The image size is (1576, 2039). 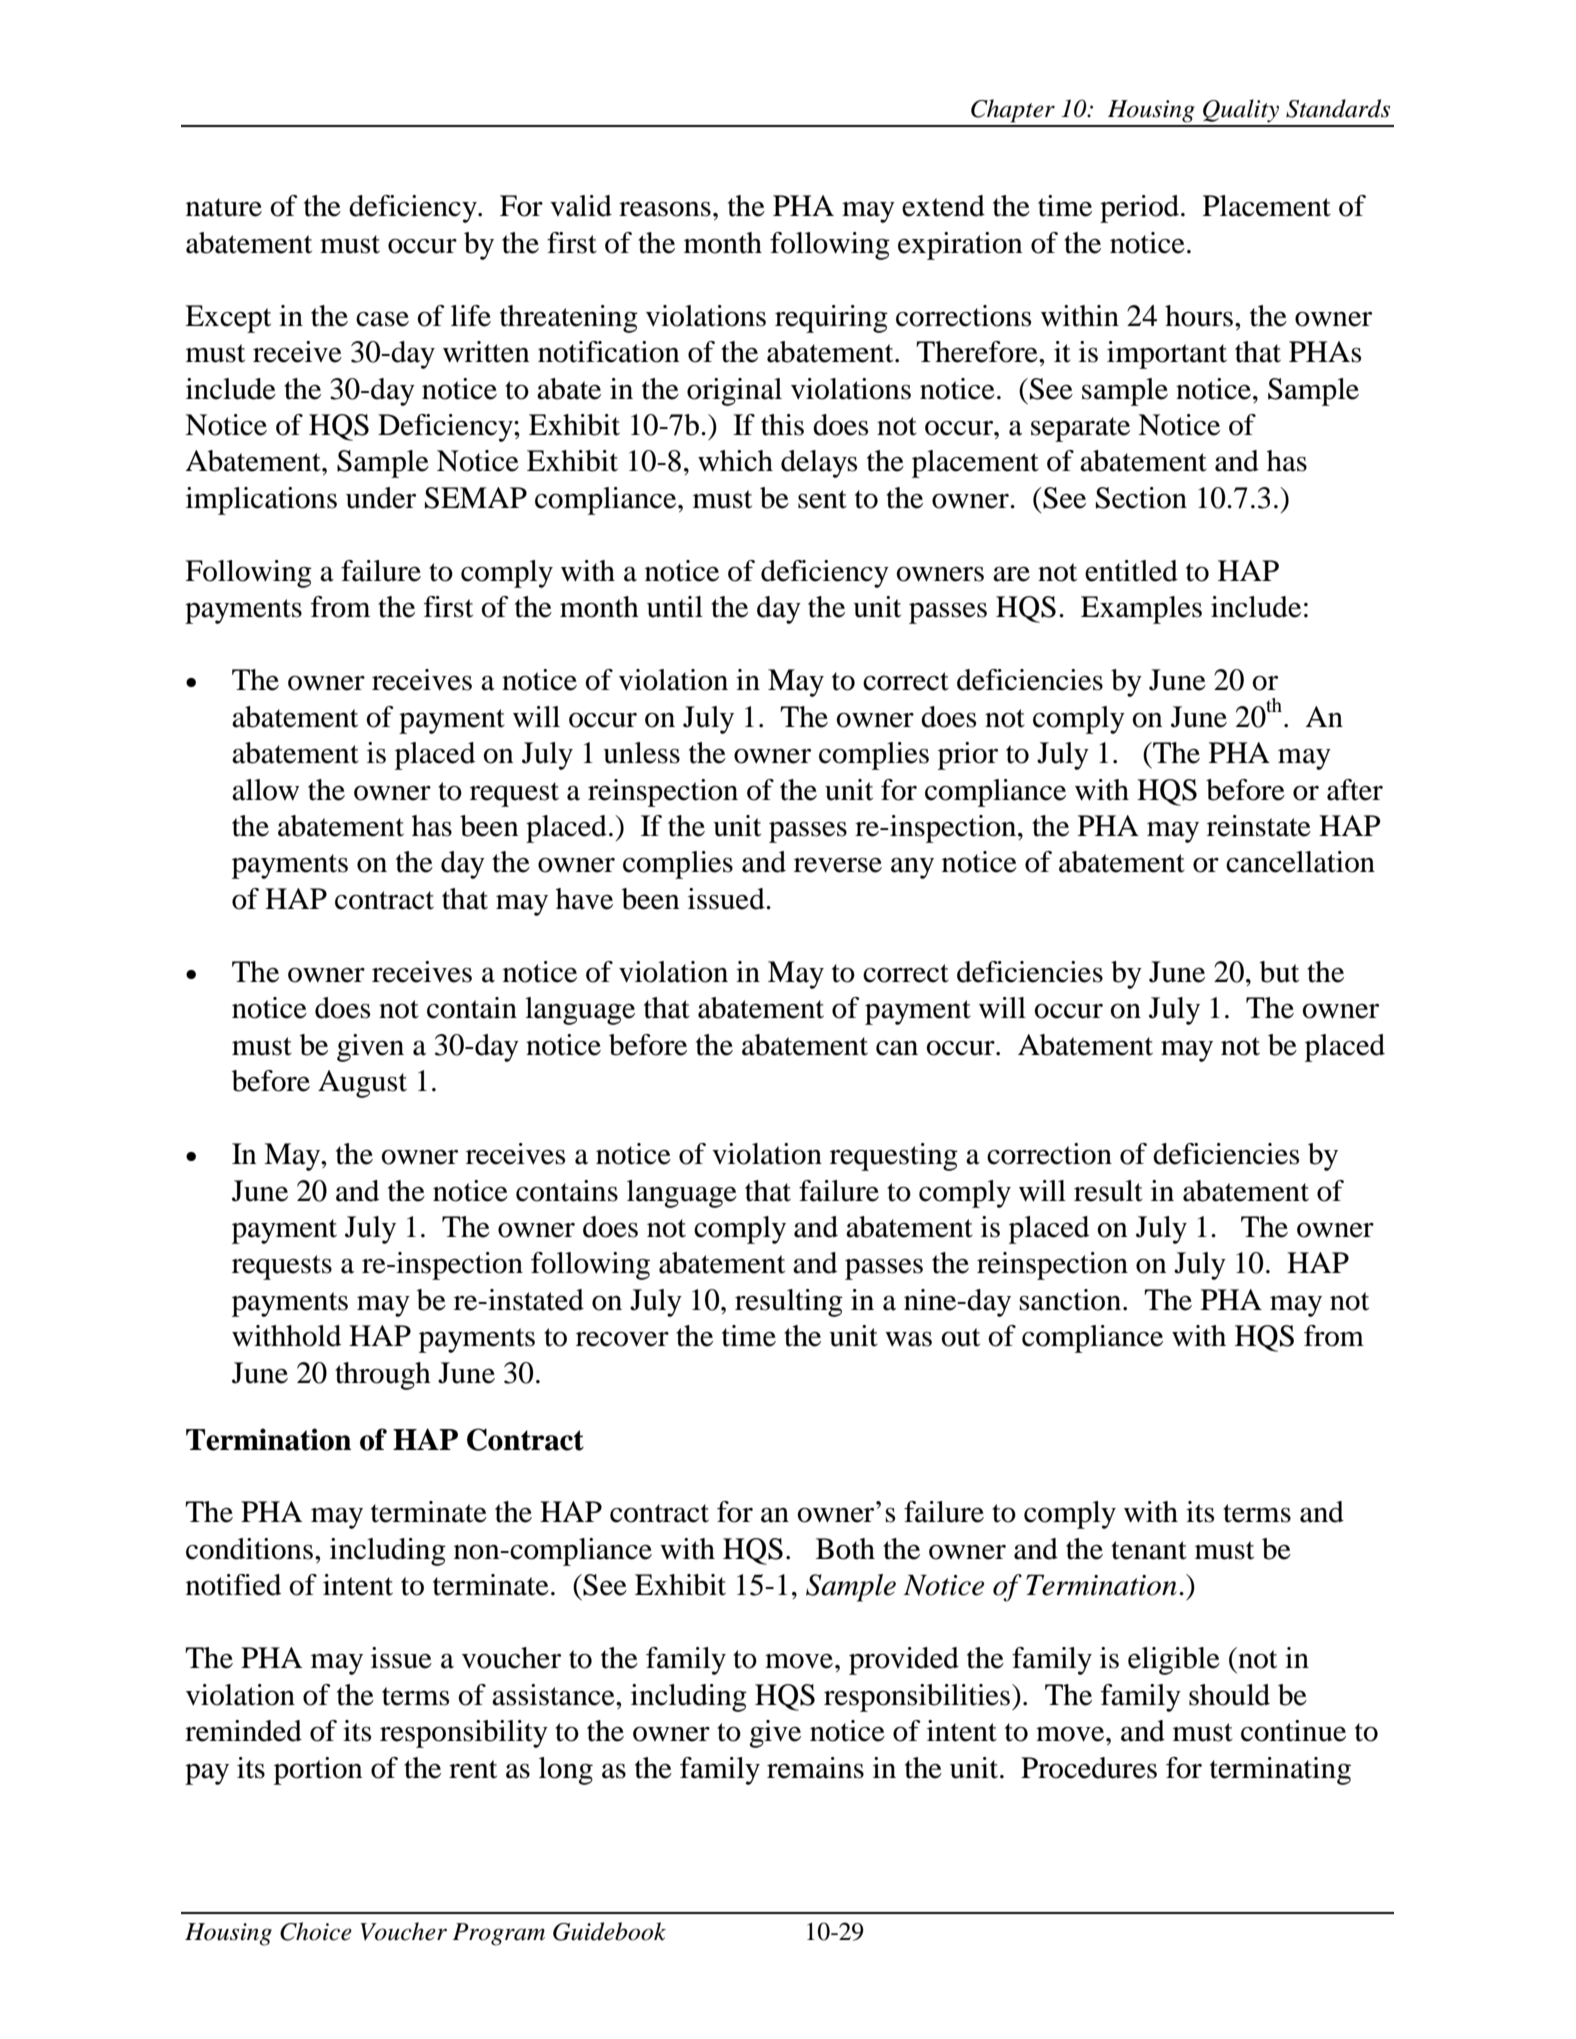 I want to click on August, so click(x=362, y=1084).
